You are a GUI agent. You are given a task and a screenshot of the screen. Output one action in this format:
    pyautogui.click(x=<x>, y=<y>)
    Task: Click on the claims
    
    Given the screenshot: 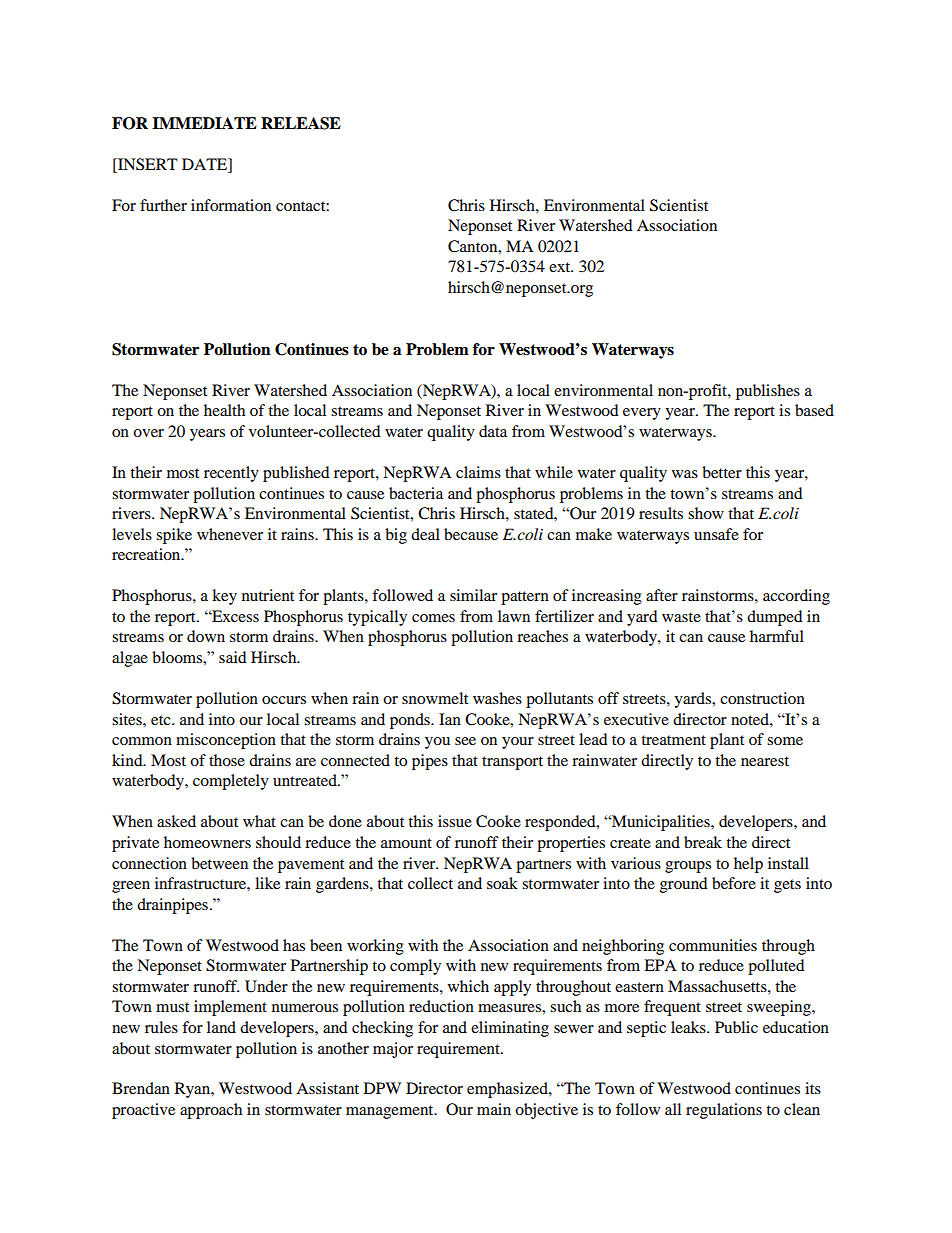 What is the action you would take?
    pyautogui.click(x=478, y=472)
